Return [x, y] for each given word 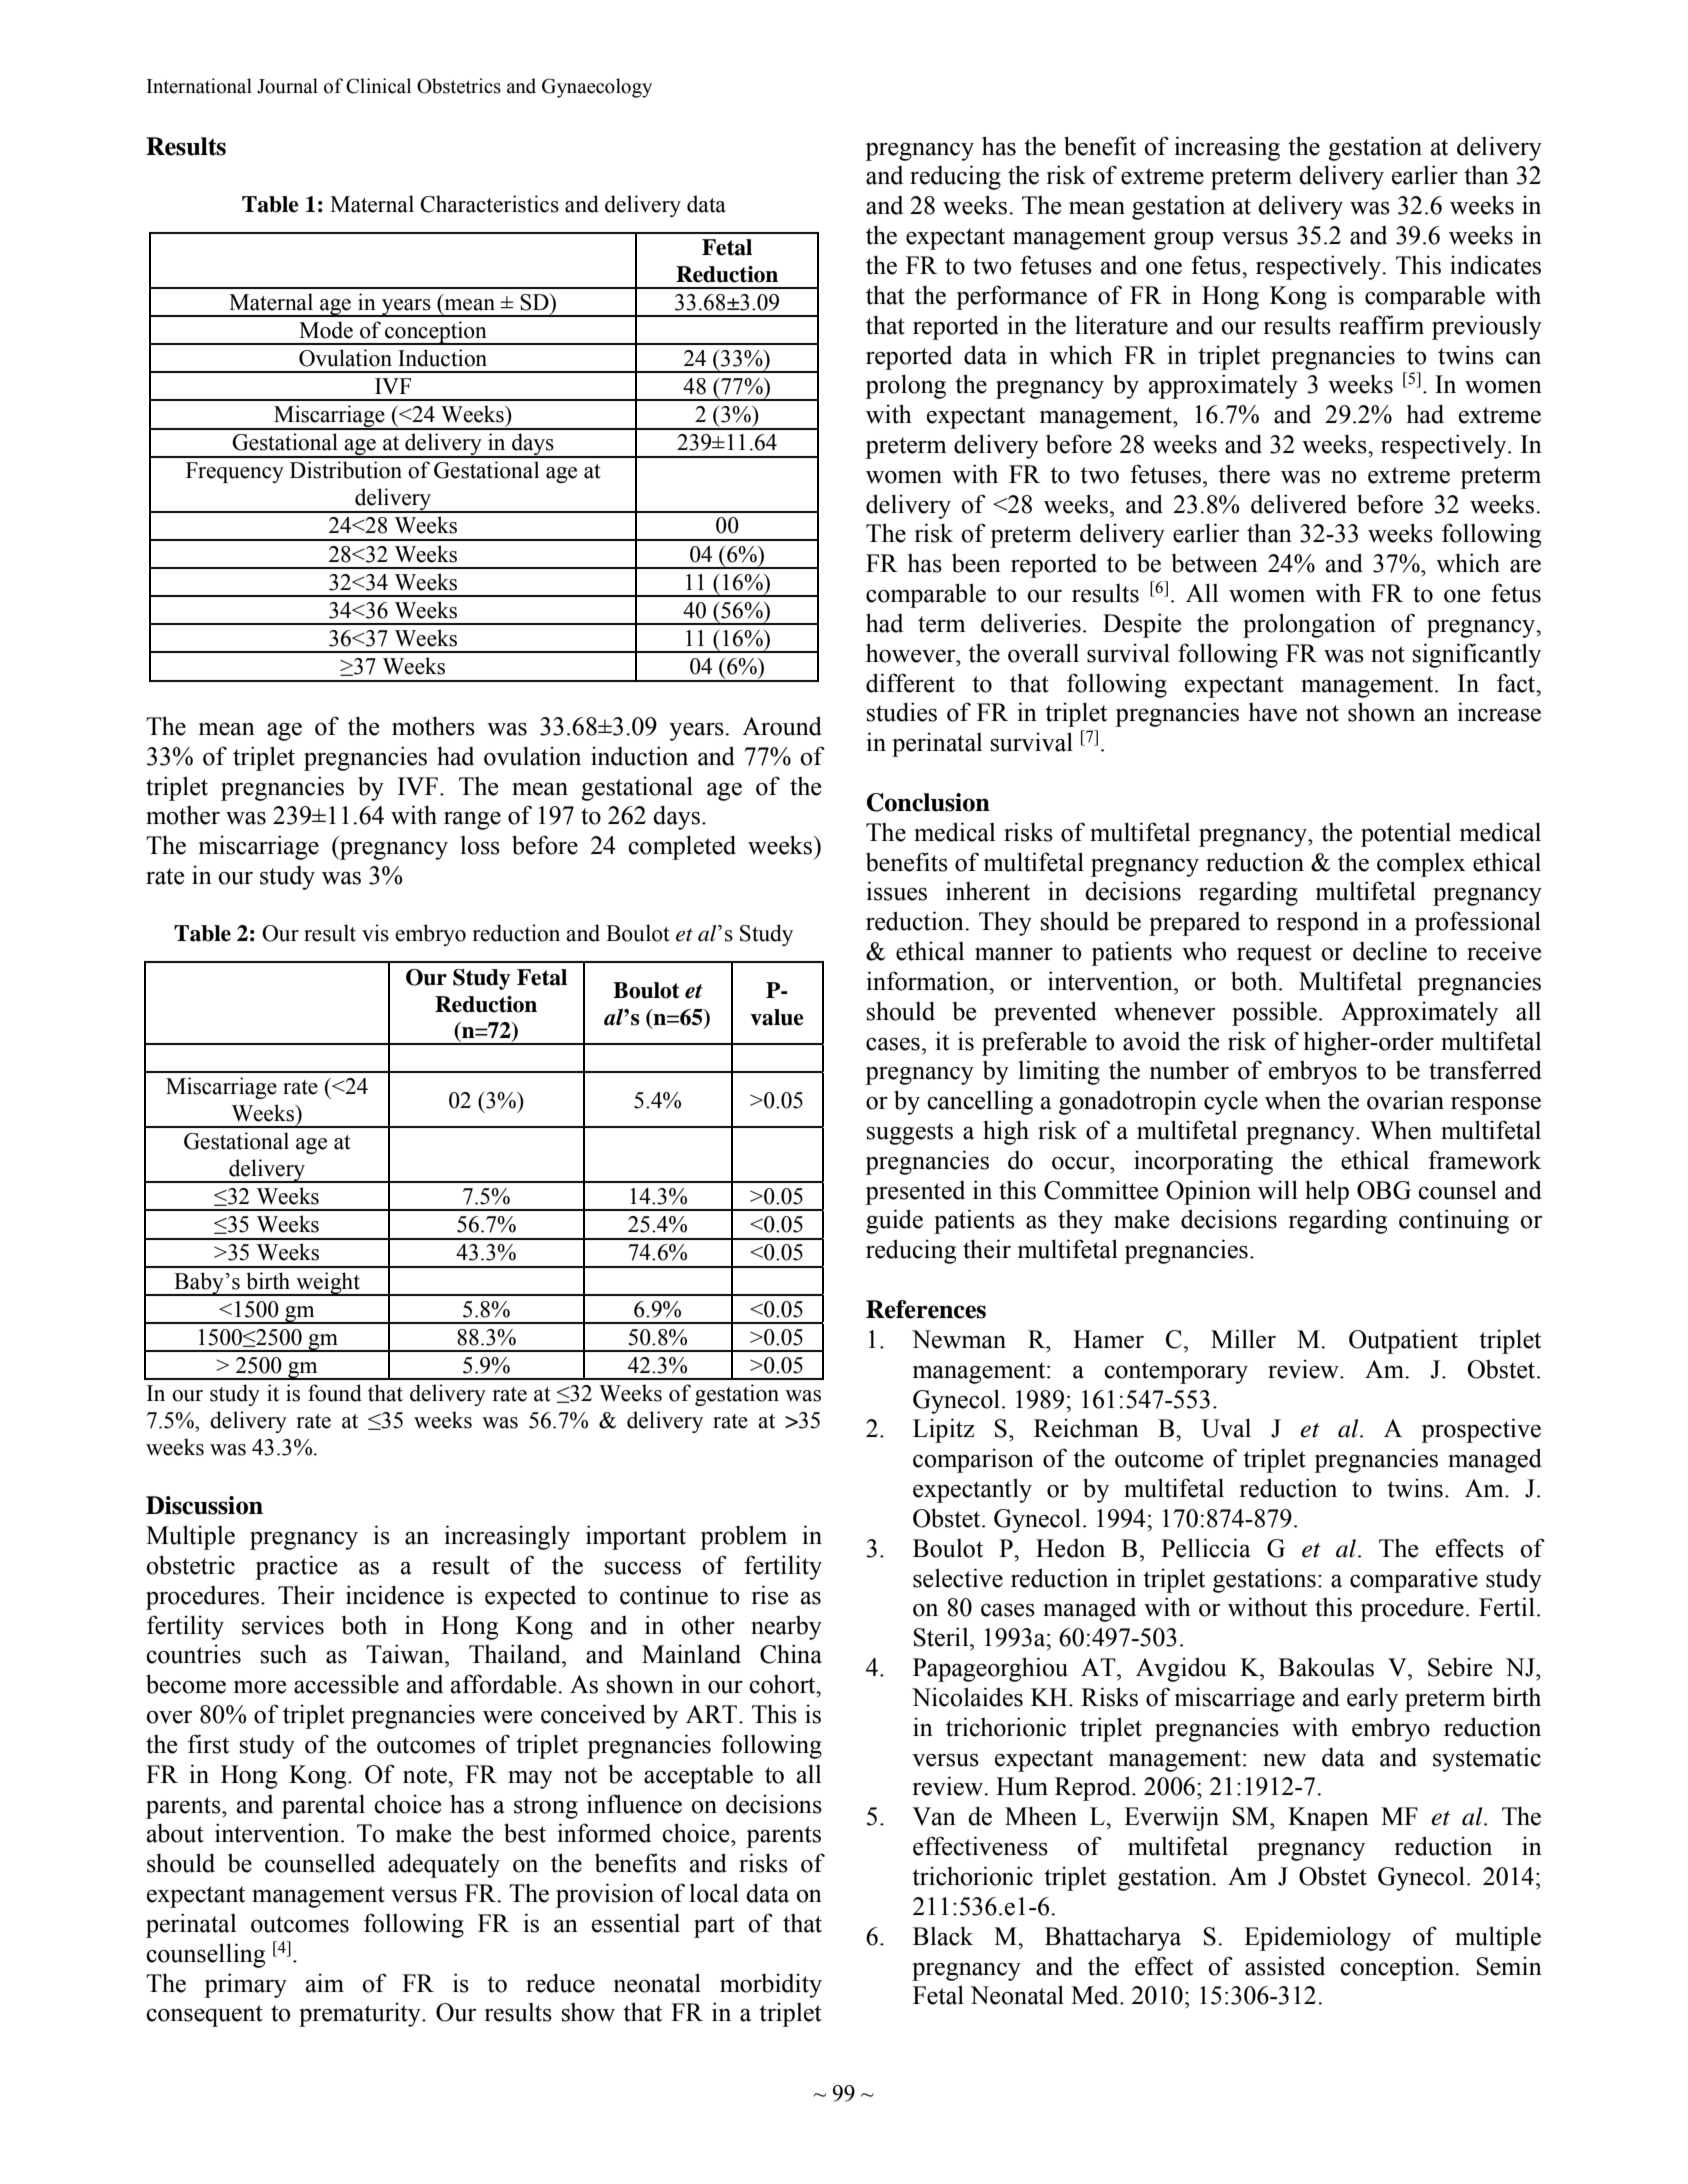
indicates [1495, 265]
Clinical [378, 86]
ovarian [1405, 1100]
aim [325, 1983]
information [928, 981]
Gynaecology [597, 88]
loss [480, 845]
